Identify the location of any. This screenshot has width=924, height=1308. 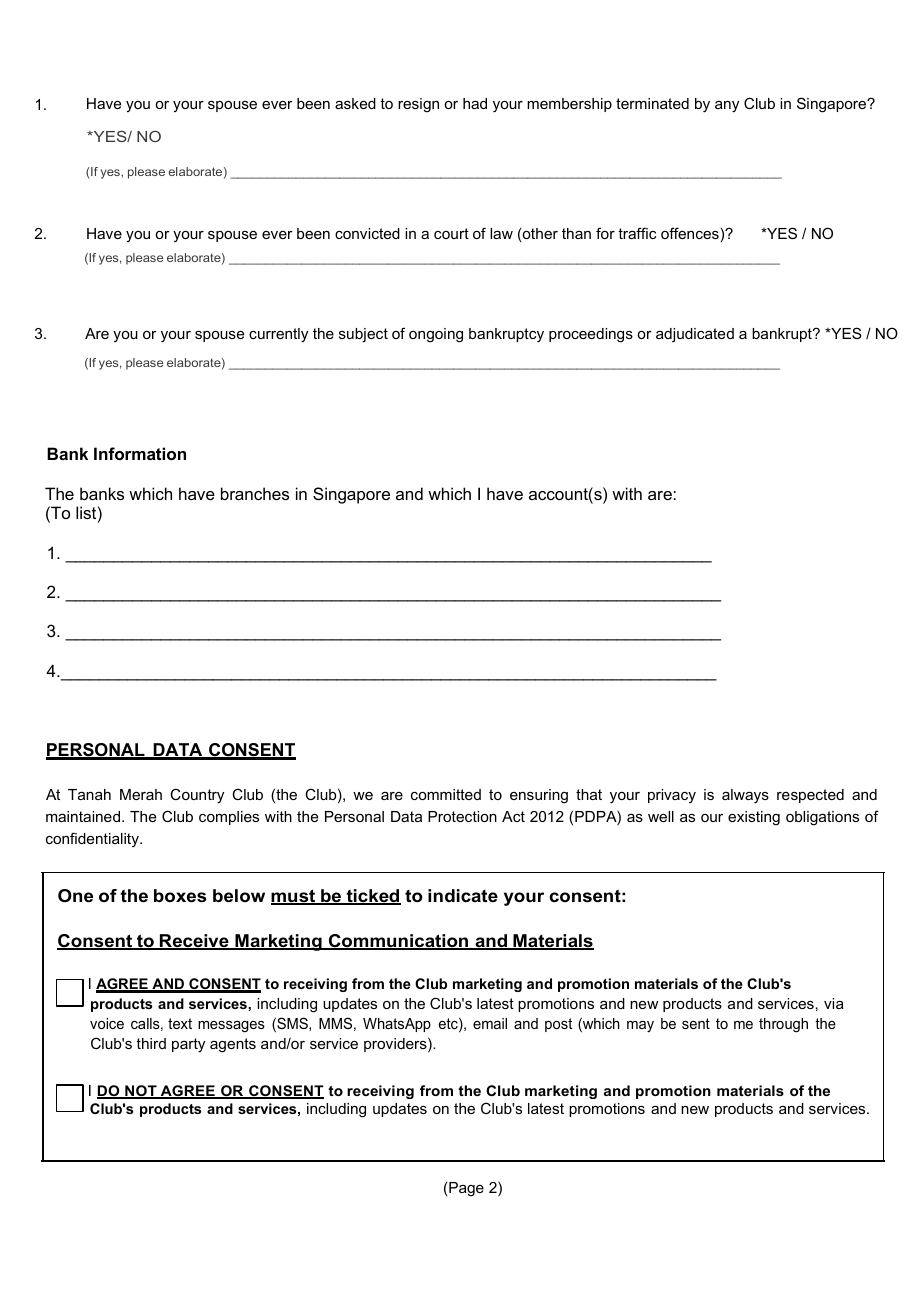
(727, 107).
